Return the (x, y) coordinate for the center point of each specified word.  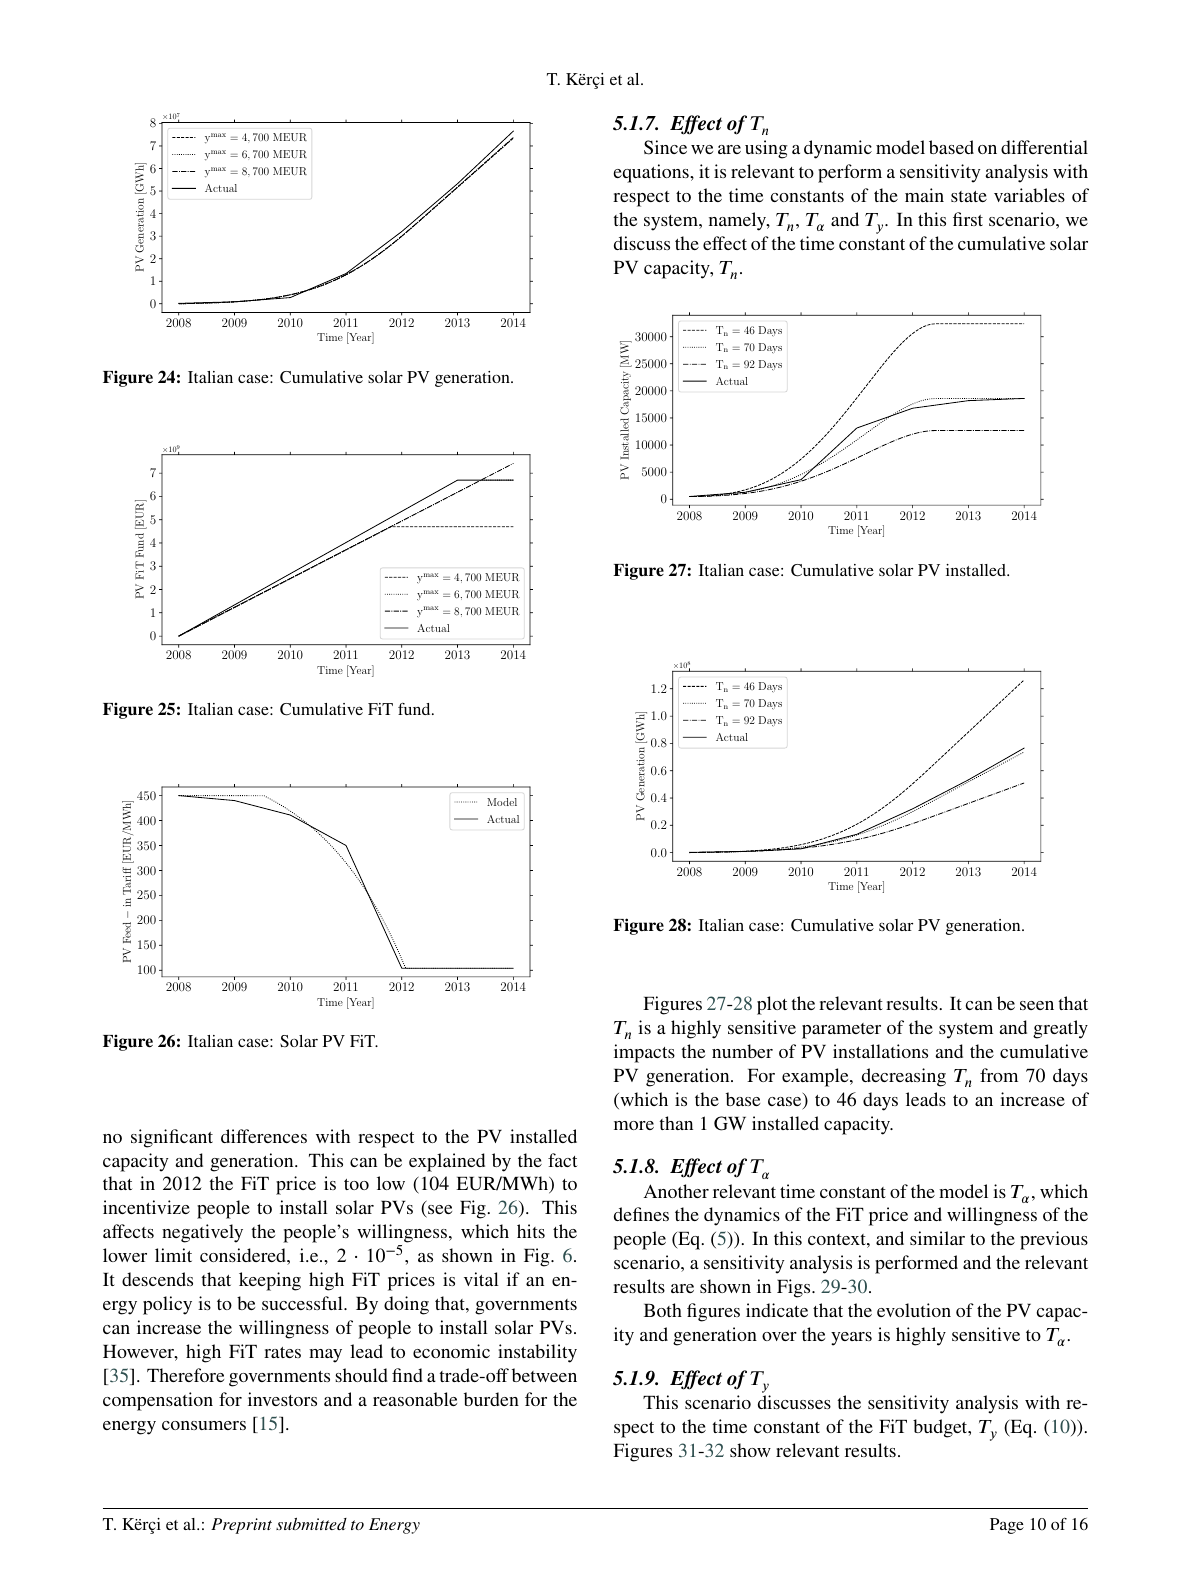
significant (172, 1138)
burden (491, 1399)
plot (772, 1005)
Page (1007, 1526)
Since (665, 147)
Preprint (241, 1526)
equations (652, 173)
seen (1037, 1005)
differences (264, 1136)
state (969, 196)
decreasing (904, 1077)
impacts (644, 1053)
